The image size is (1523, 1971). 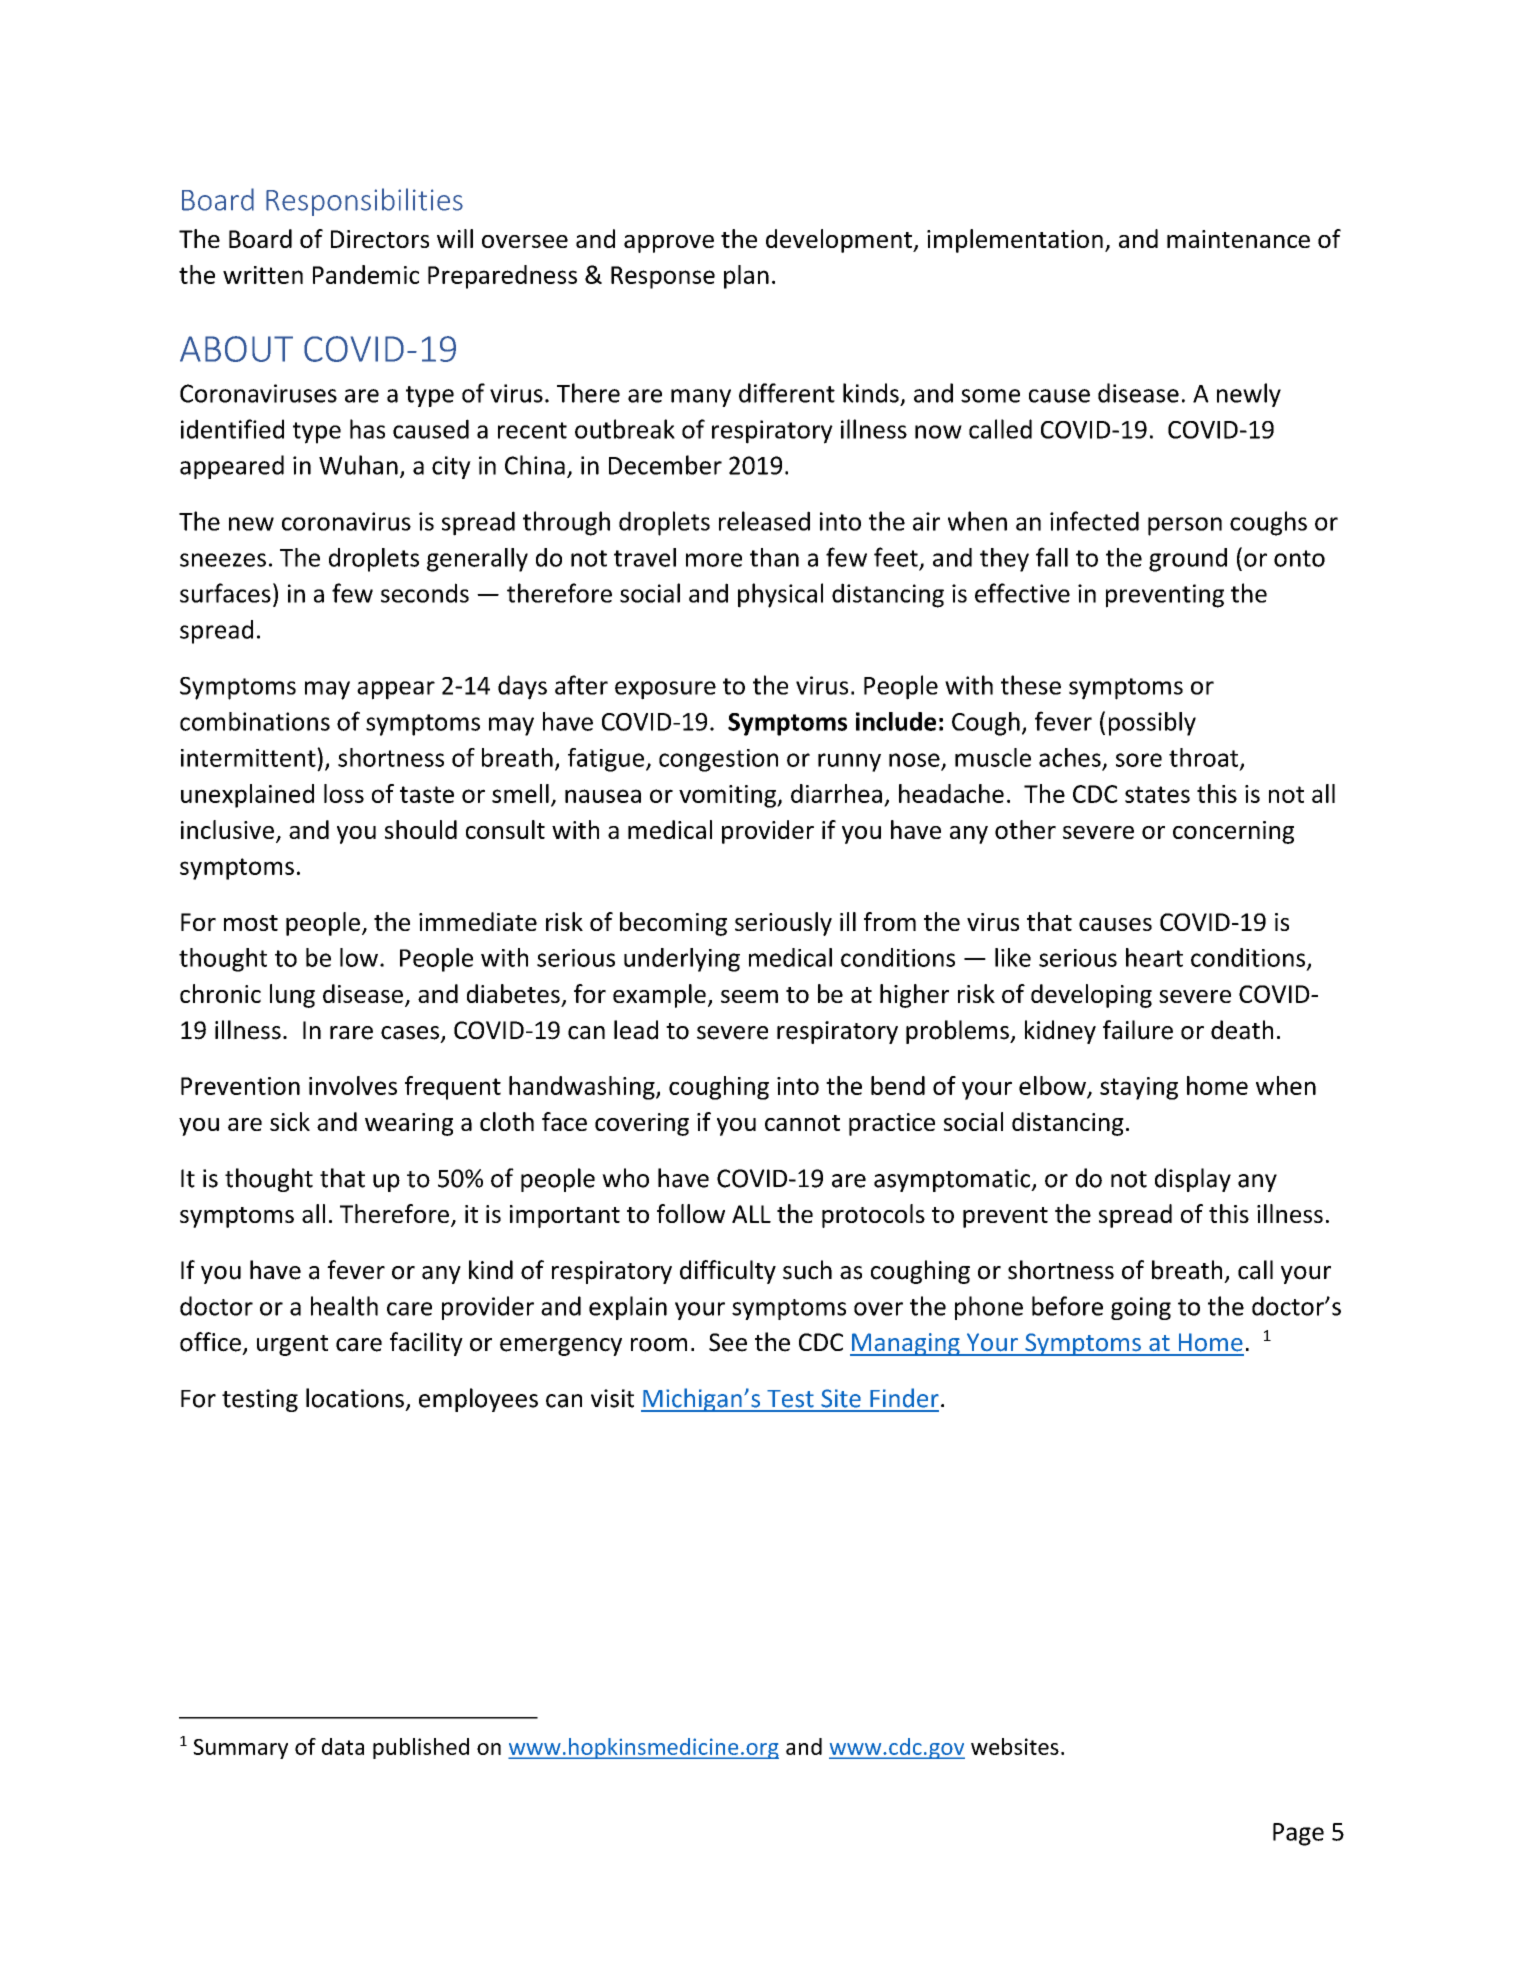 What do you see at coordinates (425, 593) in the screenshot?
I see `seconds` at bounding box center [425, 593].
